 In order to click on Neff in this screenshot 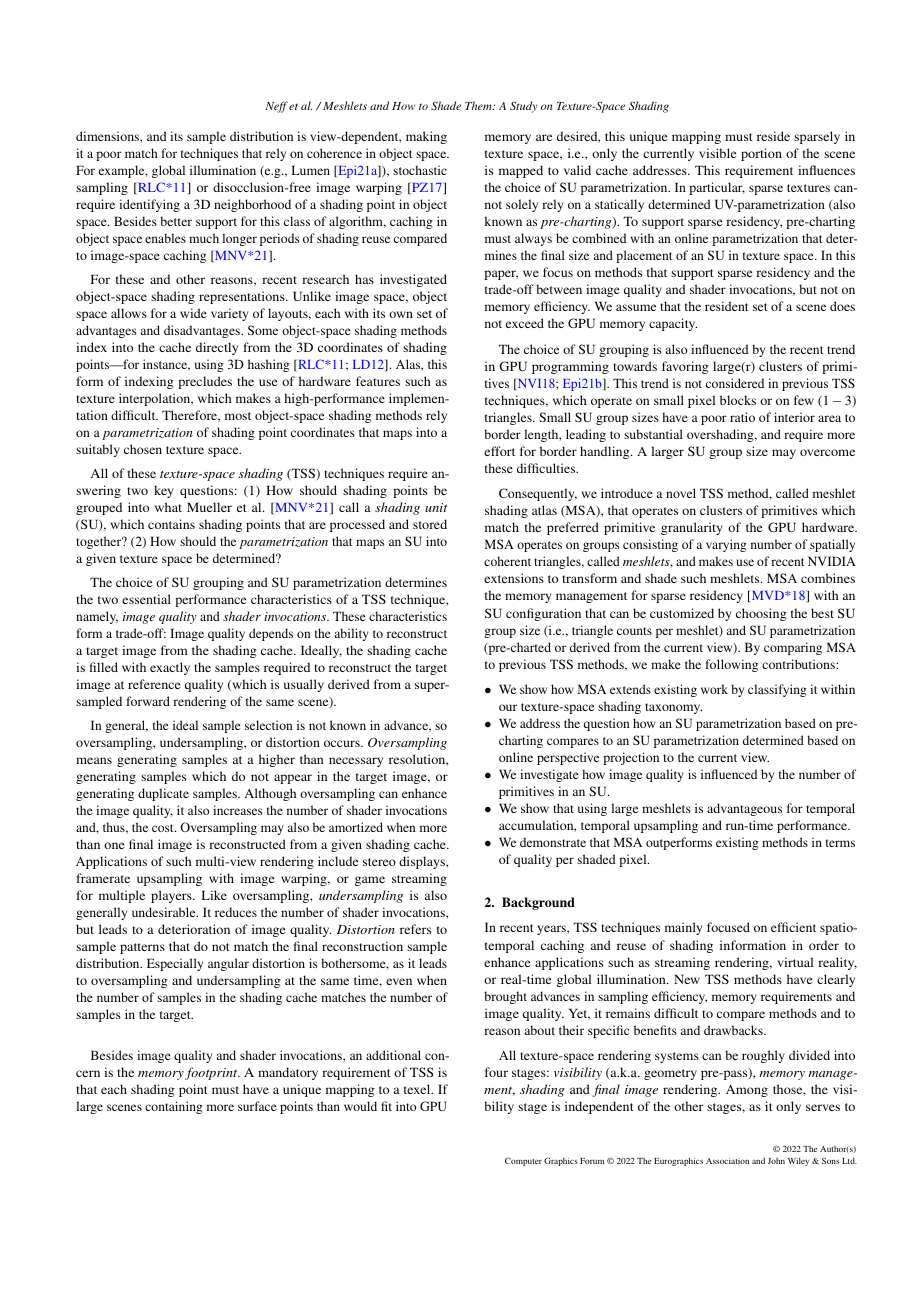, I will do `click(276, 107)`.
